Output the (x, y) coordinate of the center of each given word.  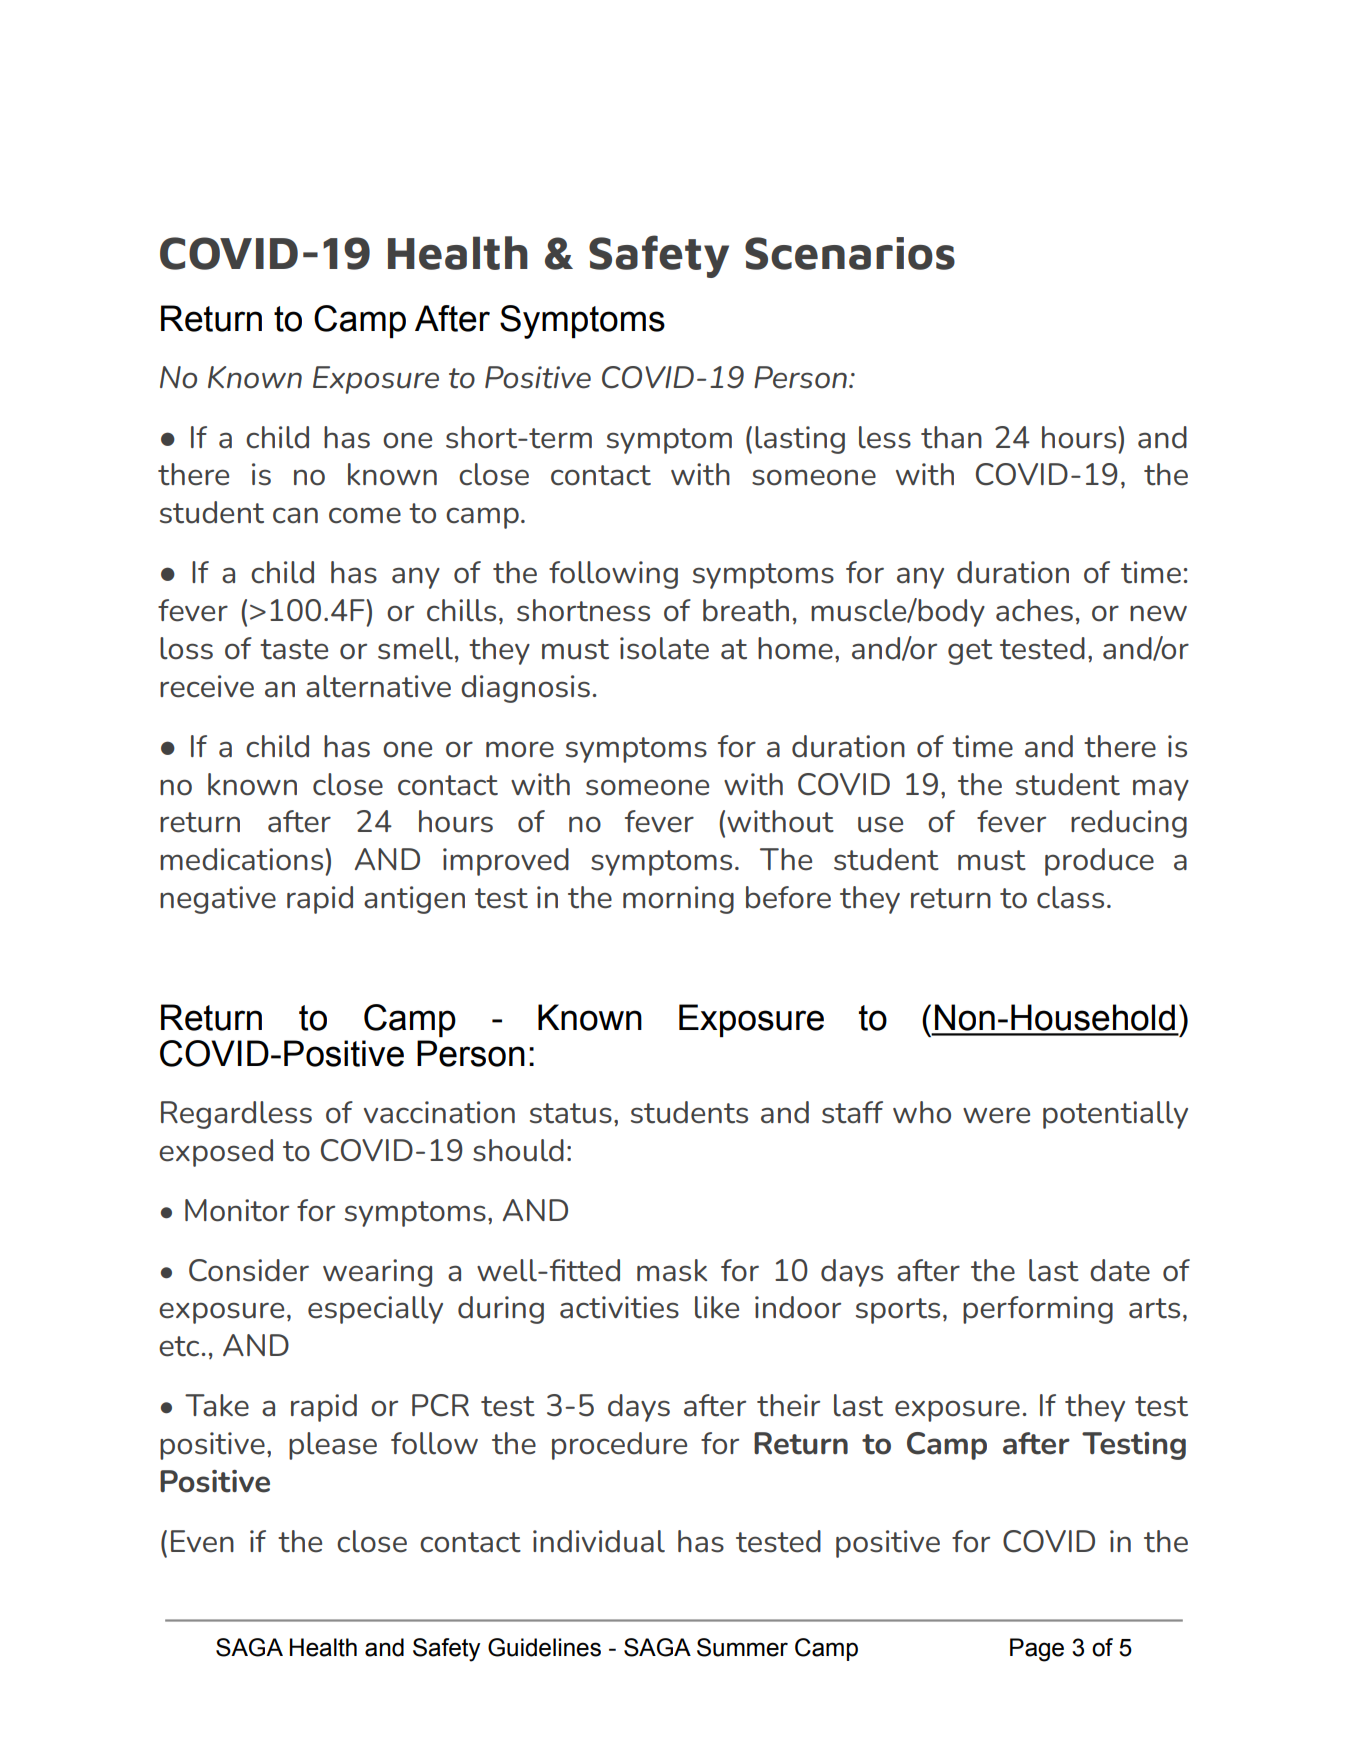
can (295, 515)
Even (202, 1541)
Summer (742, 1647)
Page (1037, 1650)
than (951, 437)
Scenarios (850, 253)
